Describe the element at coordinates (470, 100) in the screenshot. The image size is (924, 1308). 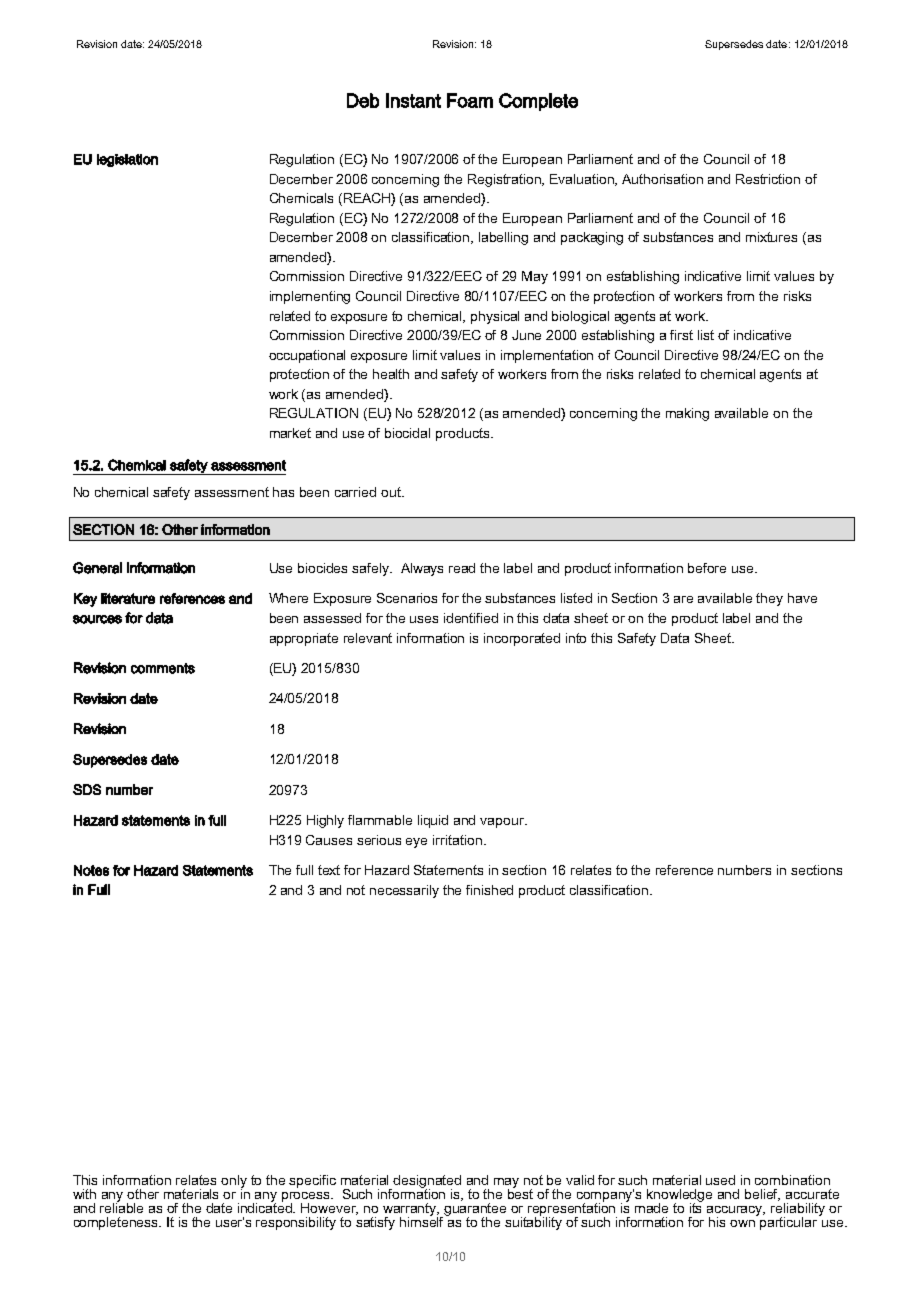
I see `Foam` at that location.
